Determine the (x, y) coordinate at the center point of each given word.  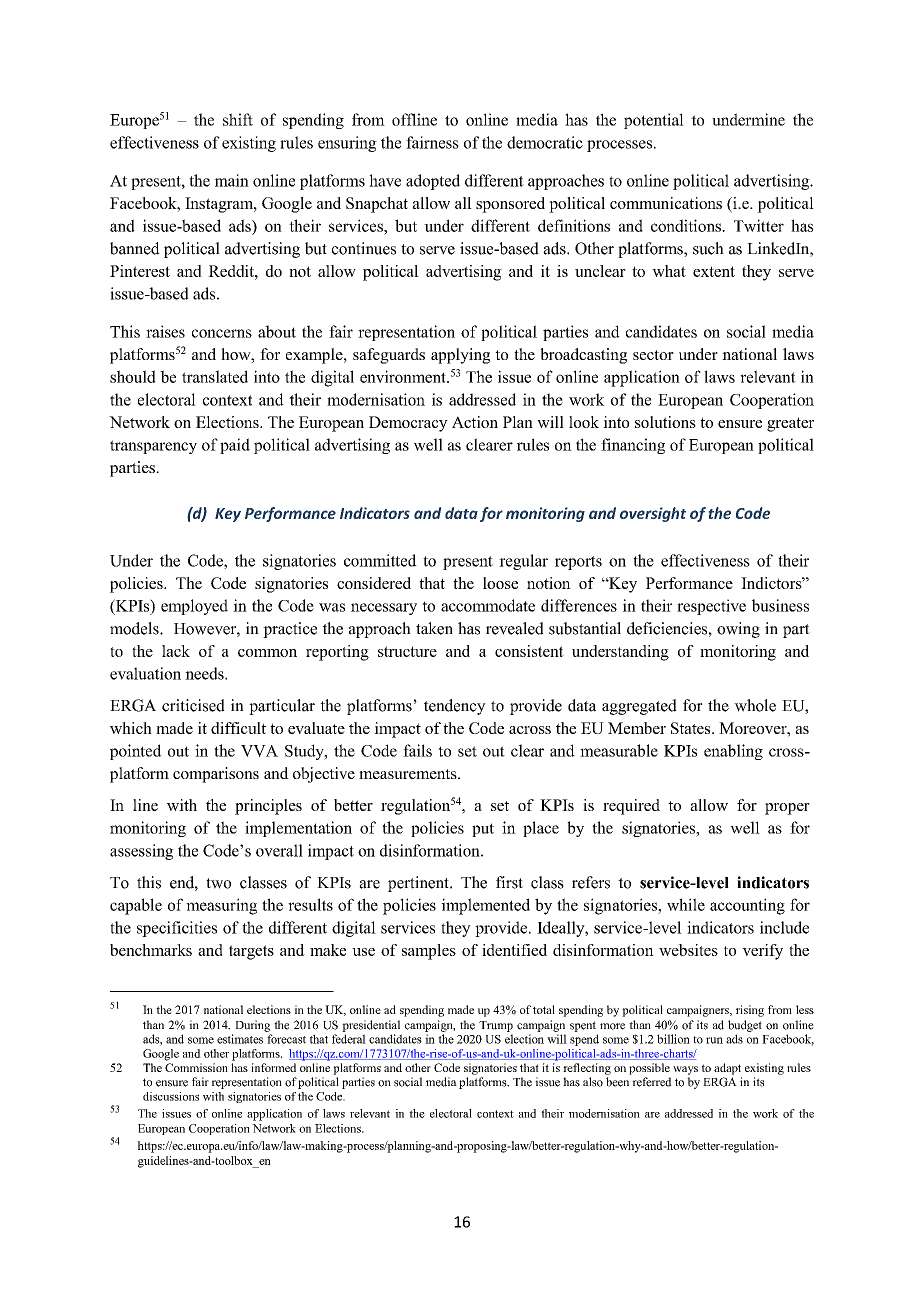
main (231, 180)
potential (654, 121)
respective (711, 607)
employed (194, 607)
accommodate (488, 605)
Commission (196, 1067)
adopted (433, 182)
